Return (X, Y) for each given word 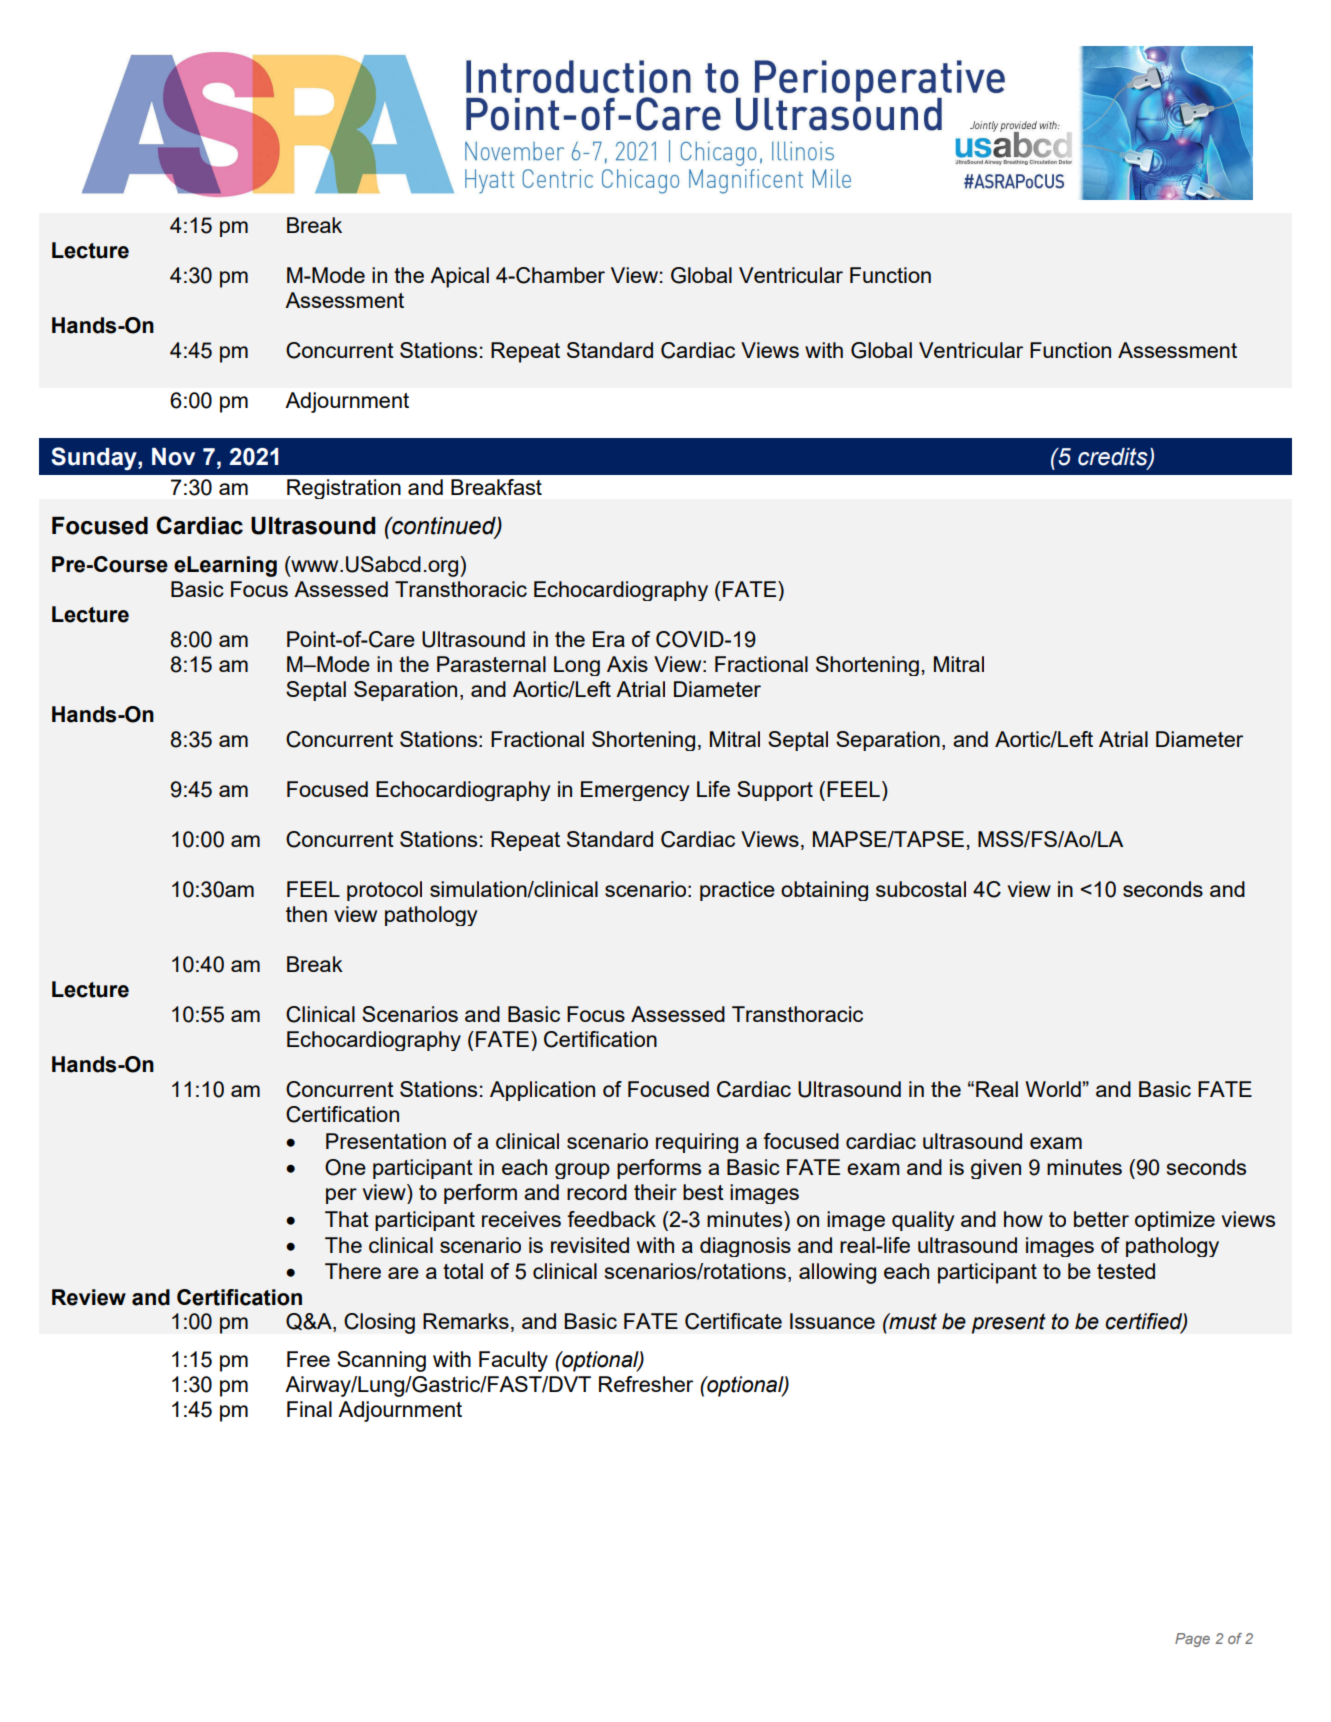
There (353, 1271)
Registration (344, 489)
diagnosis (745, 1247)
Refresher (646, 1384)
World (1053, 1089)
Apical (459, 277)
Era (609, 639)
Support (775, 791)
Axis (627, 664)
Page (1192, 1640)
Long (577, 666)
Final (309, 1409)
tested (1126, 1271)
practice (737, 891)
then (306, 914)
